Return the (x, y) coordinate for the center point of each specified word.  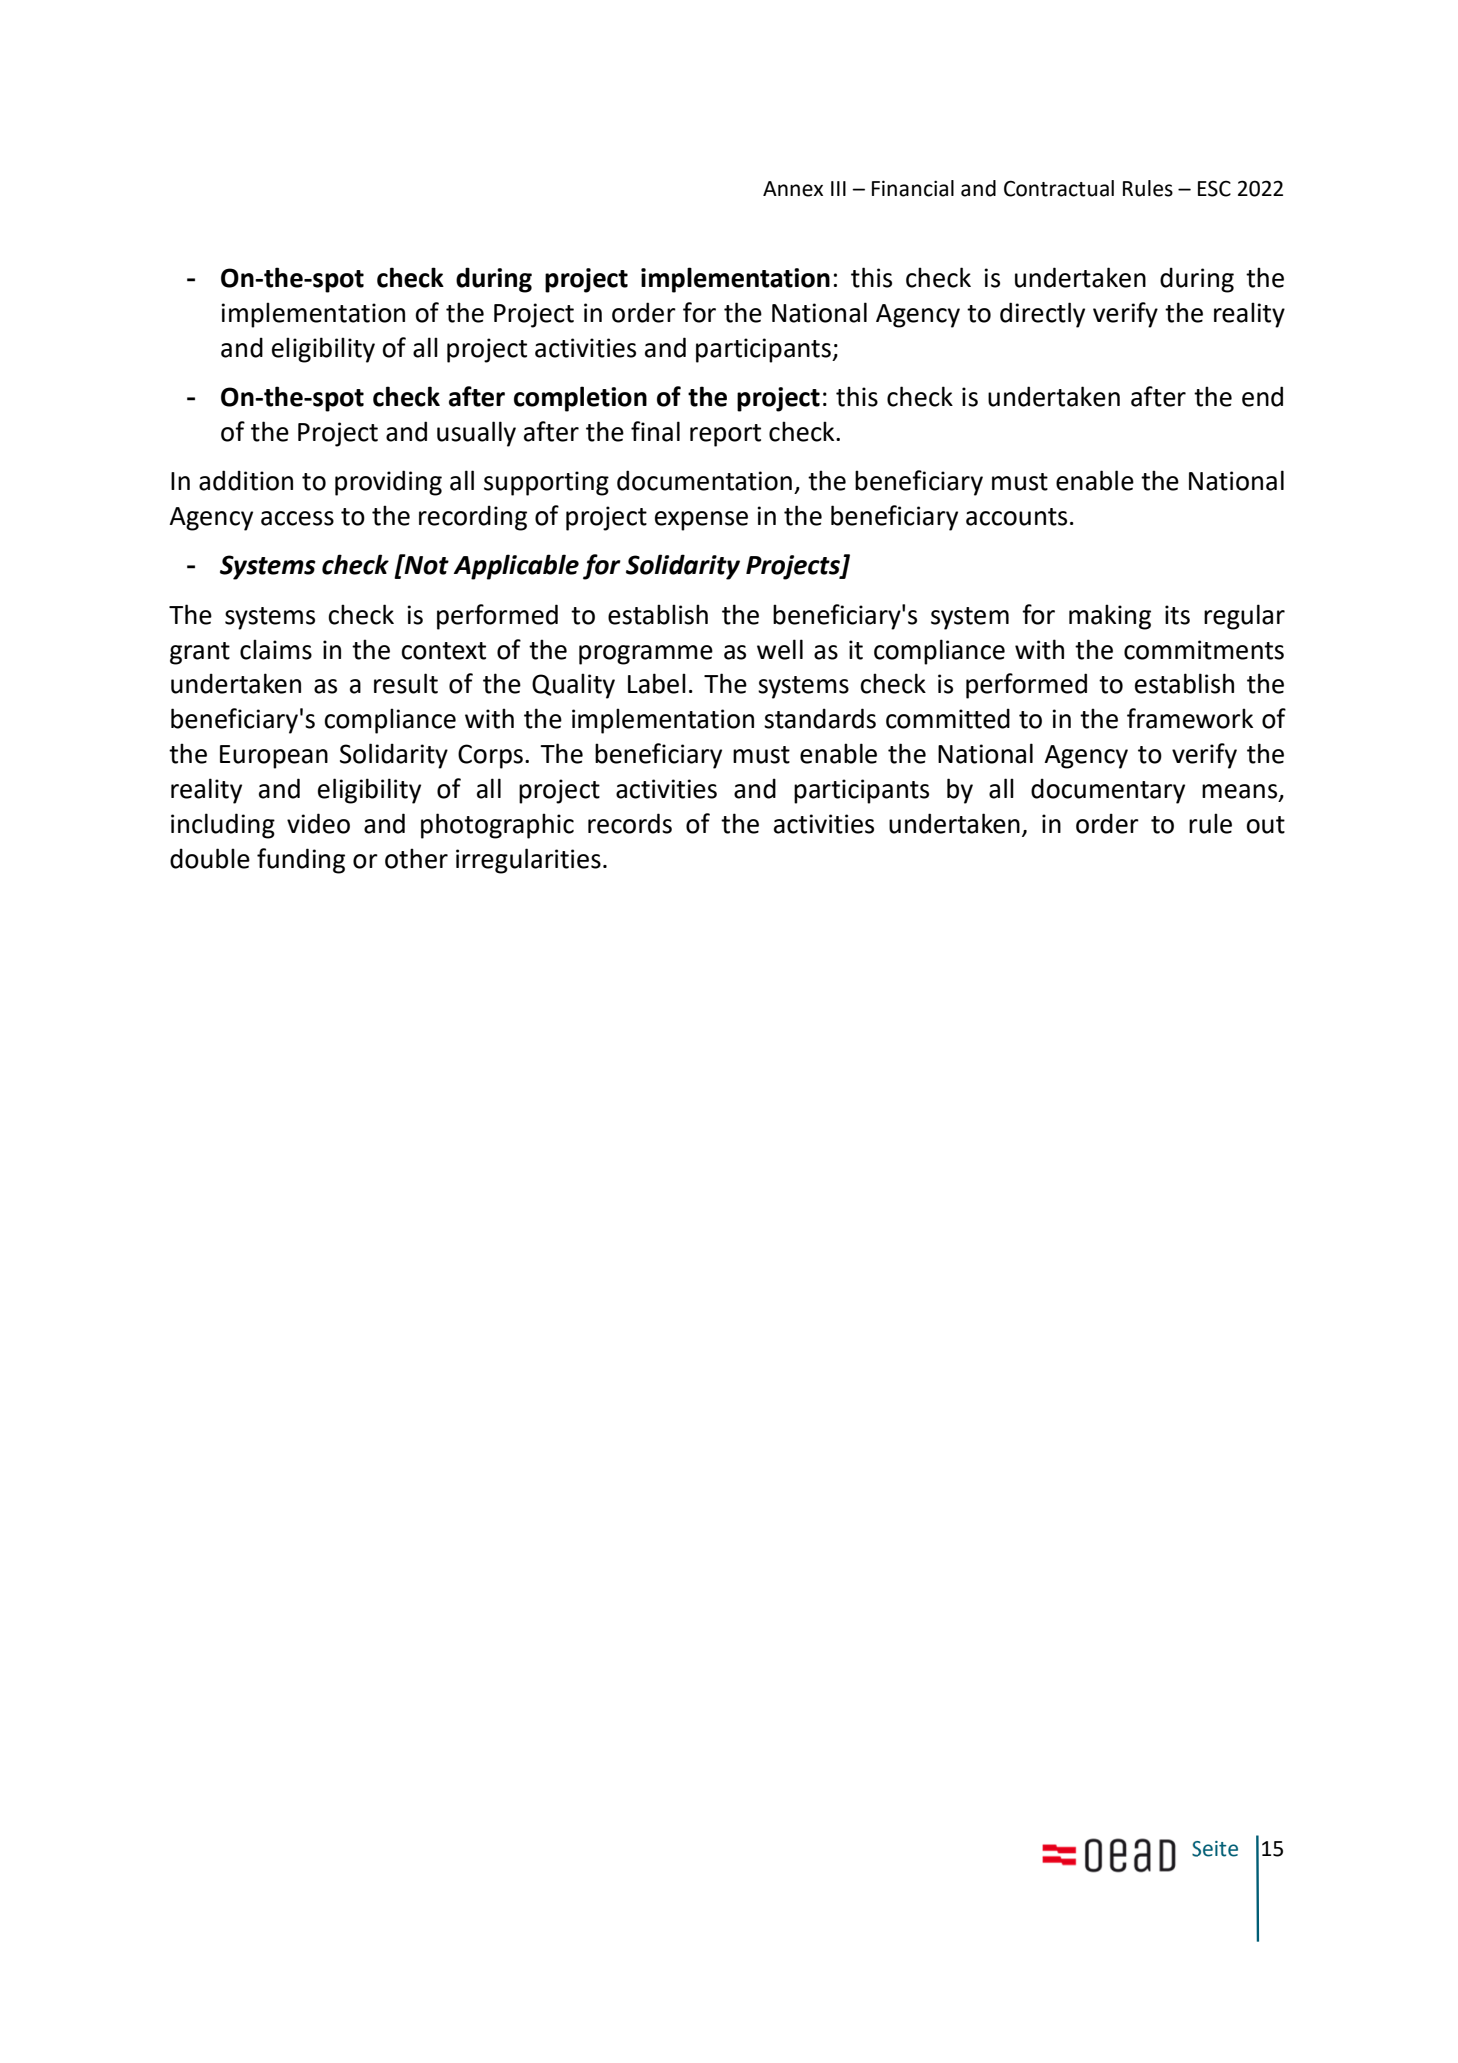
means (1241, 792)
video (318, 823)
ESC (1214, 188)
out (1265, 825)
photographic (497, 826)
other (416, 858)
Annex (793, 189)
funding (301, 861)
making (1110, 617)
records (630, 823)
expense (701, 521)
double (210, 858)
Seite (1215, 1849)
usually (476, 434)
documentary (1108, 791)
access (297, 518)
